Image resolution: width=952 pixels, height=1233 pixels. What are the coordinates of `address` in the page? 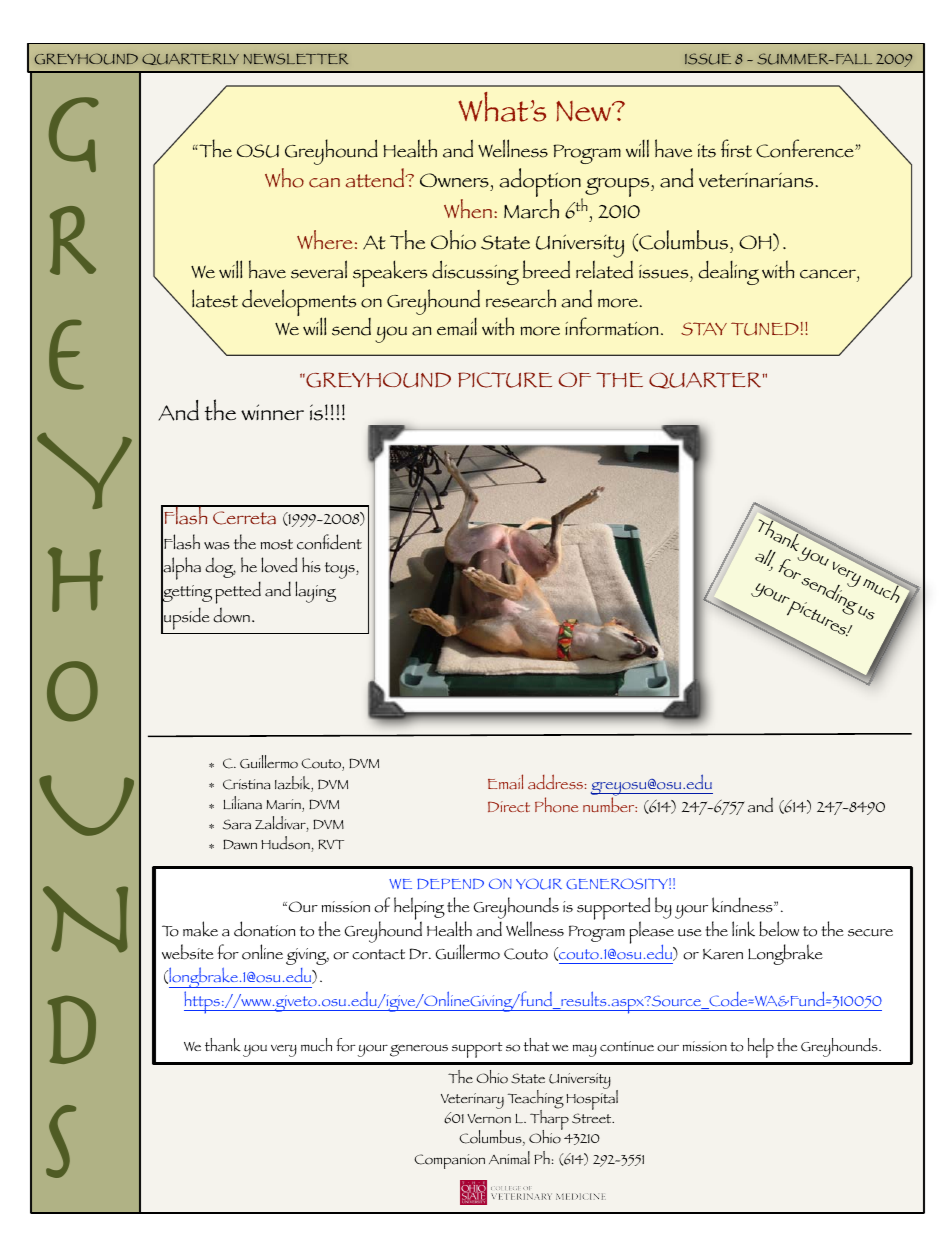 It's located at (556, 782).
